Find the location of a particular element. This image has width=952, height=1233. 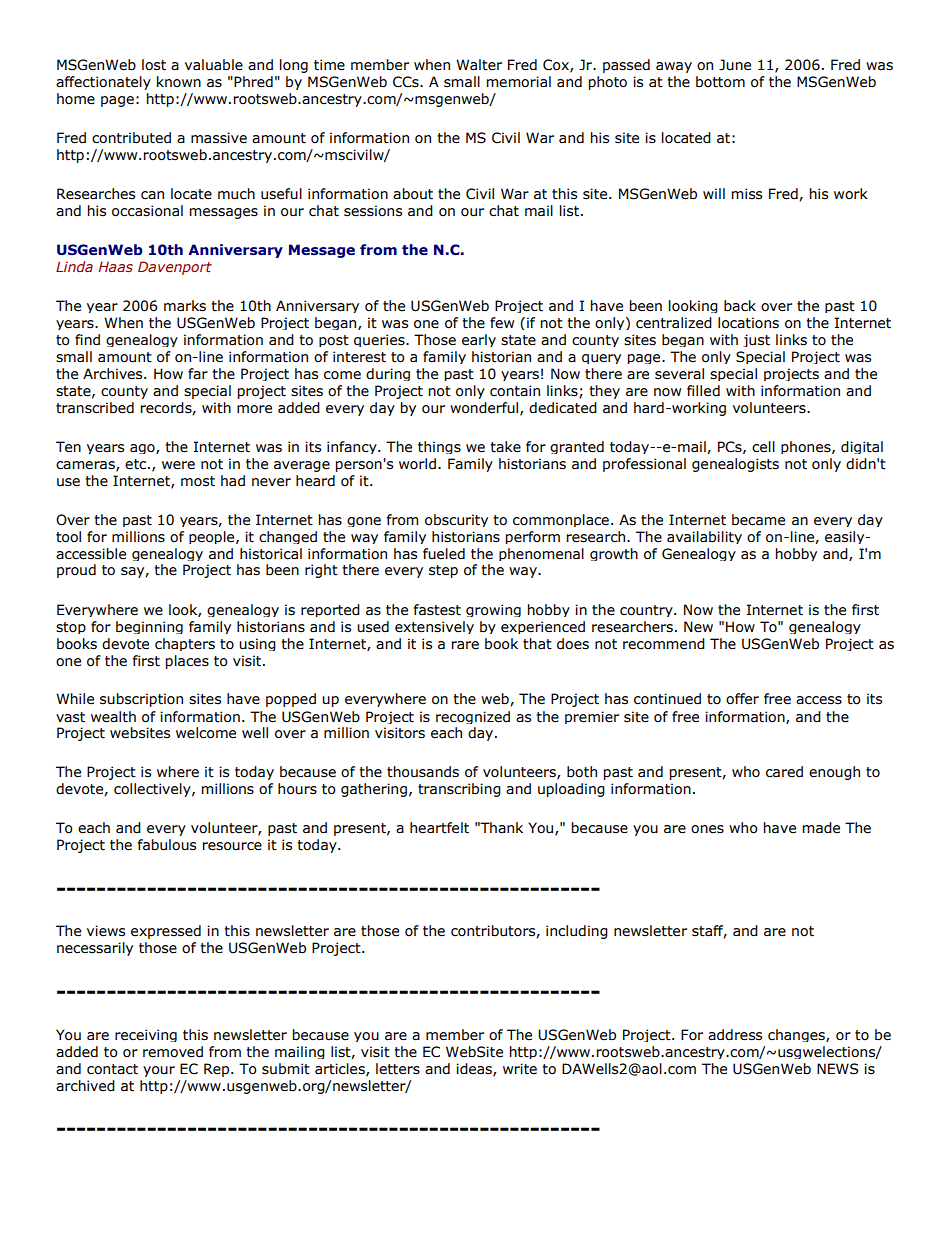

wealth is located at coordinates (113, 717).
